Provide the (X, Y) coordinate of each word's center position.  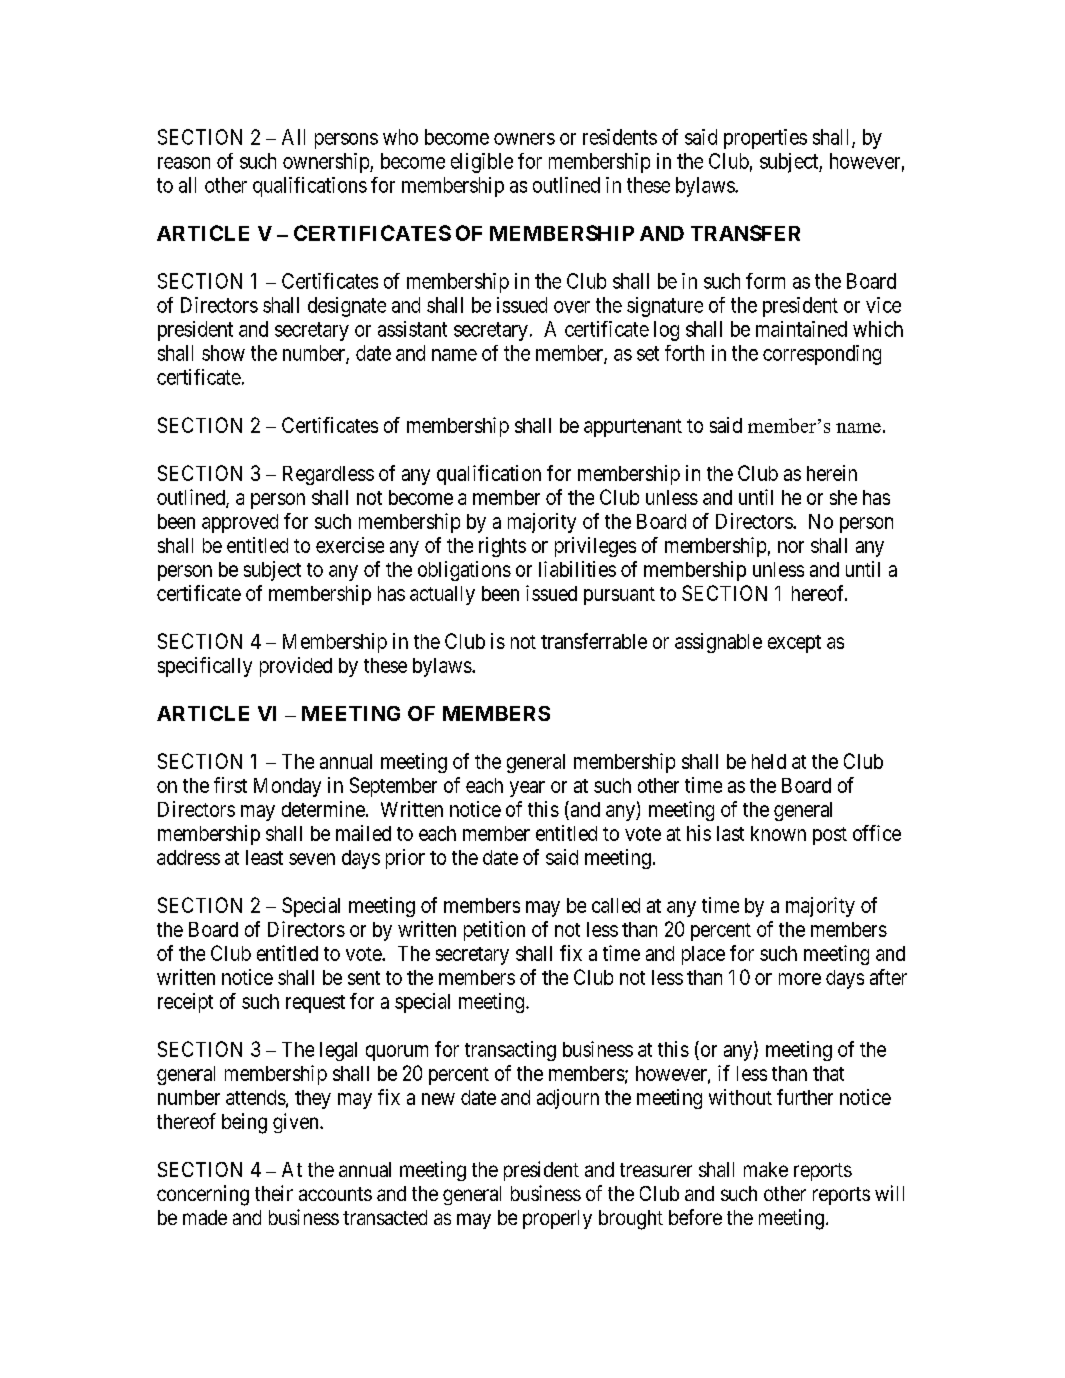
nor (791, 547)
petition (494, 931)
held (769, 761)
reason (184, 163)
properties (765, 139)
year (527, 789)
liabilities (577, 569)
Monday (287, 787)
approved (240, 523)
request (315, 1004)
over (572, 307)
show (223, 353)
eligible (482, 163)
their (274, 1193)
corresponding (822, 355)
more (800, 979)
